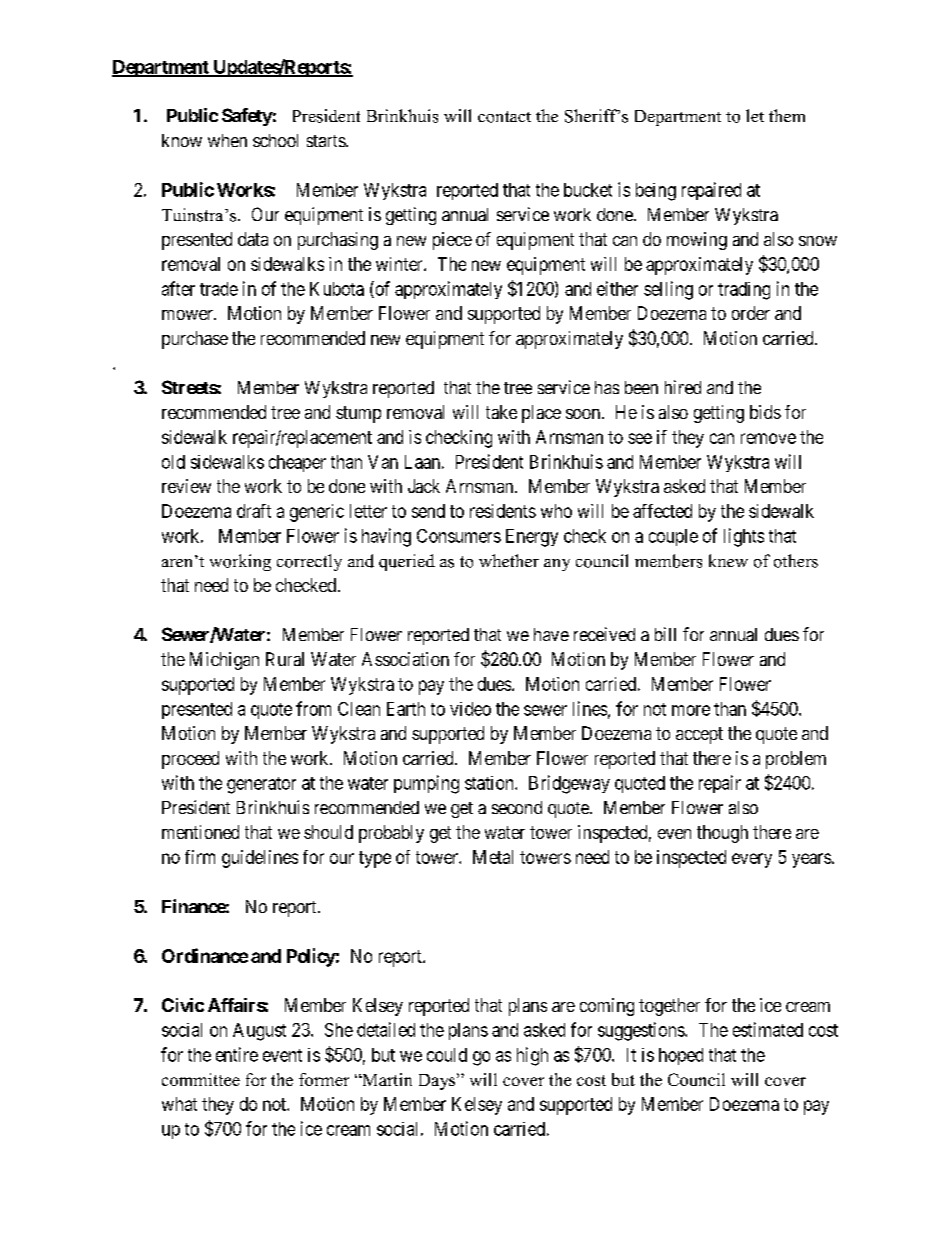 The height and width of the screenshot is (1233, 952). Describe the element at coordinates (490, 783) in the screenshot. I see `station` at that location.
